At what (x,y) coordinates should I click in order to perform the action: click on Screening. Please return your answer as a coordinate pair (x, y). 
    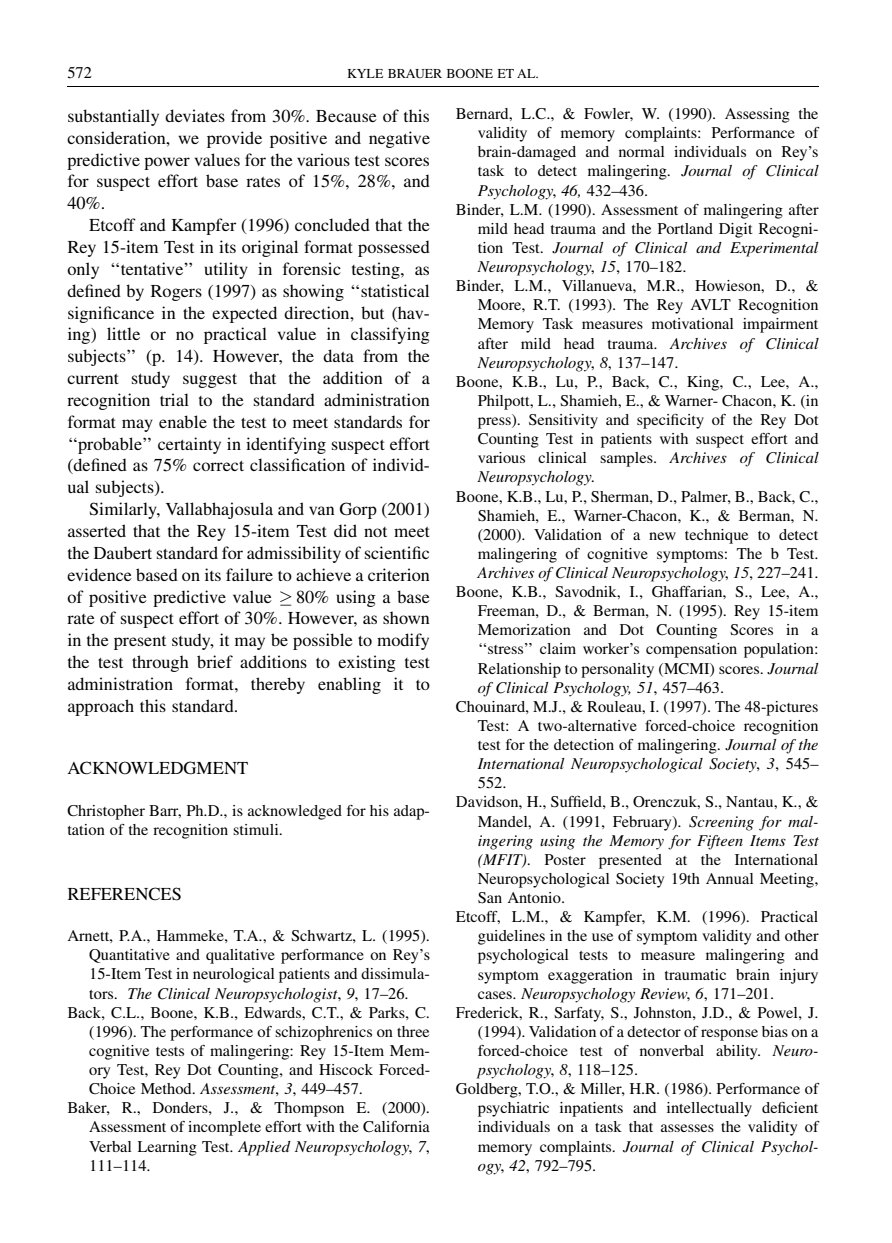
    Looking at the image, I should click on (721, 823).
